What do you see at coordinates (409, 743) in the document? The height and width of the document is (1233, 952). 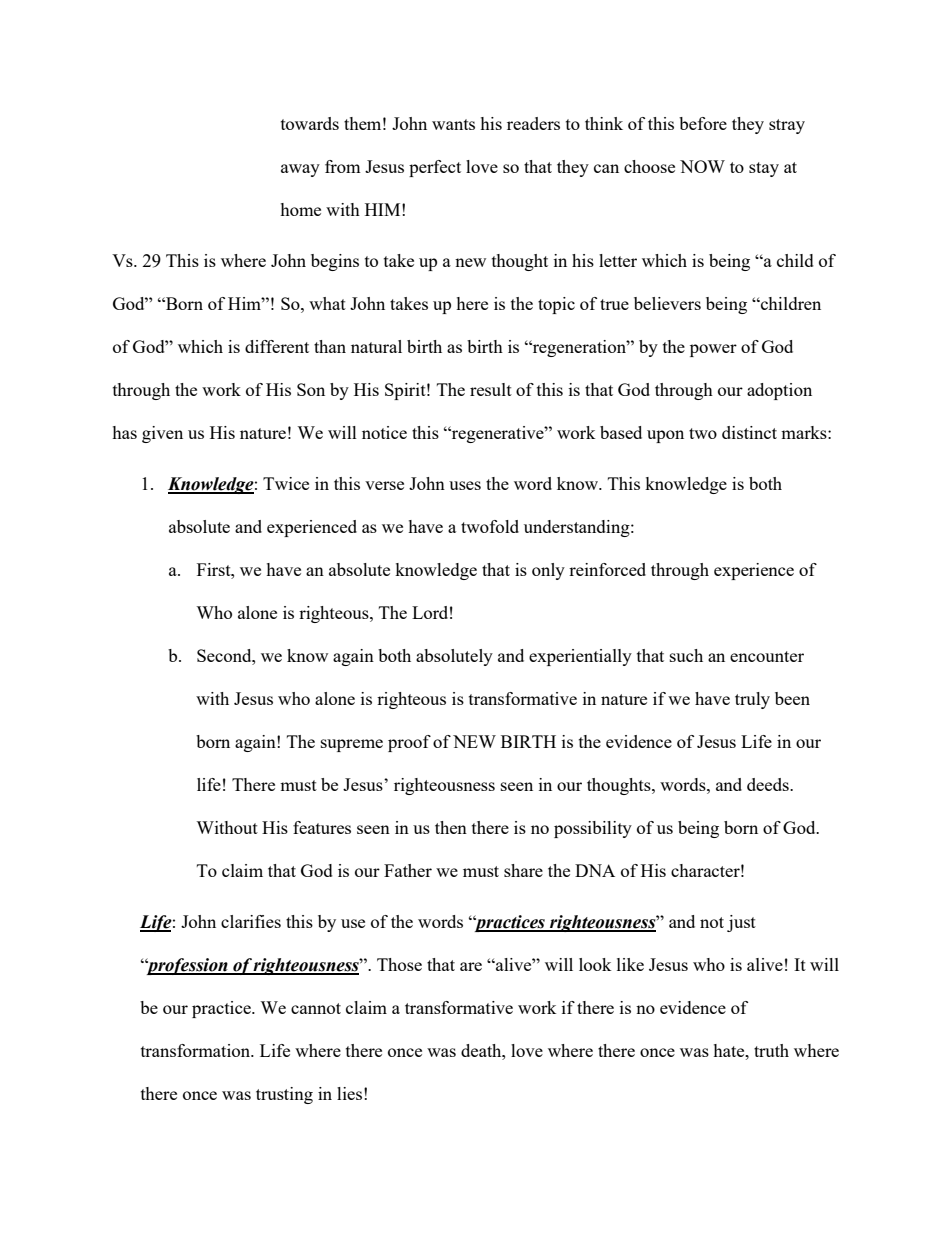 I see `proof` at bounding box center [409, 743].
